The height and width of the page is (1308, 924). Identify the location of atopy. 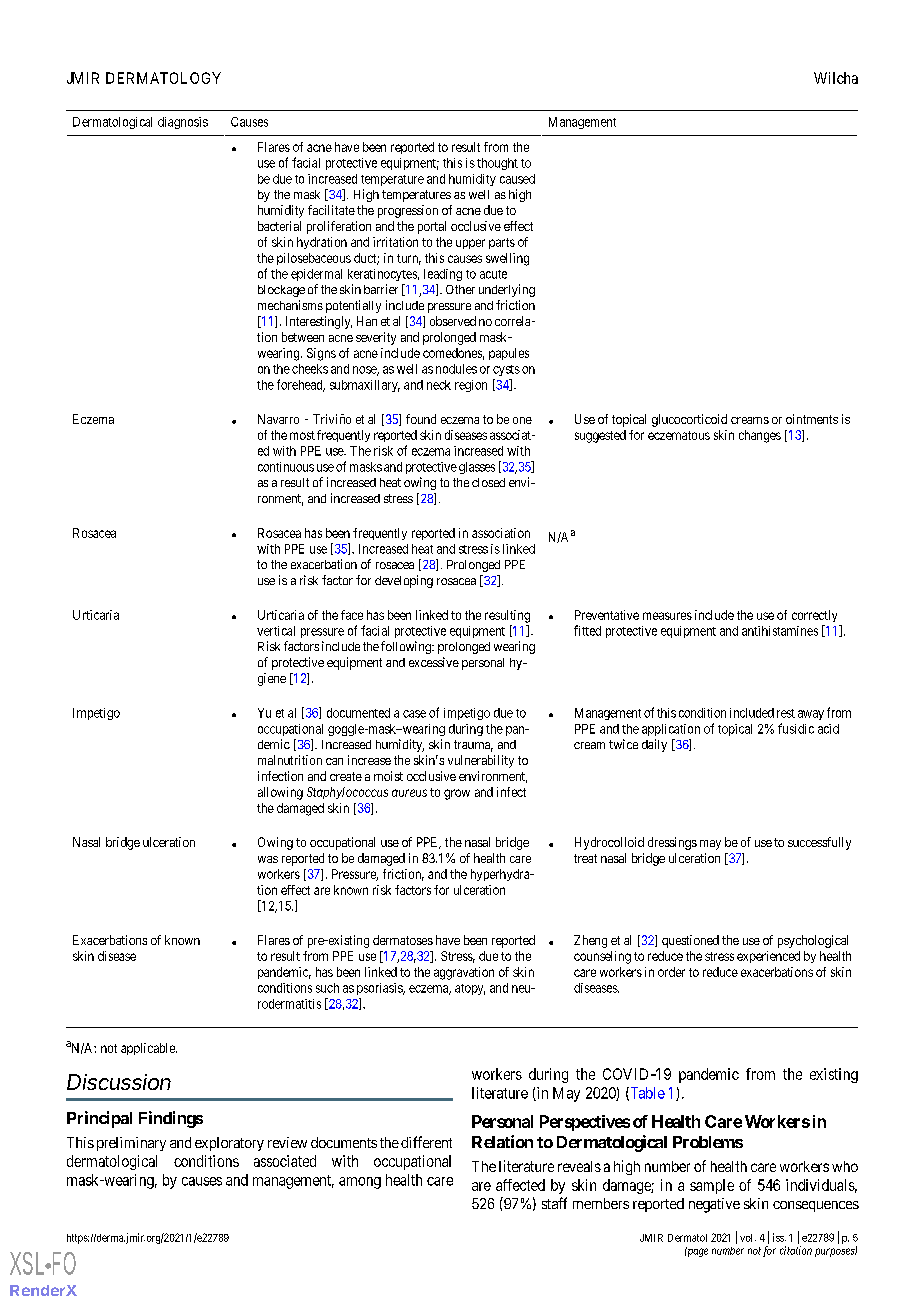
(470, 989).
